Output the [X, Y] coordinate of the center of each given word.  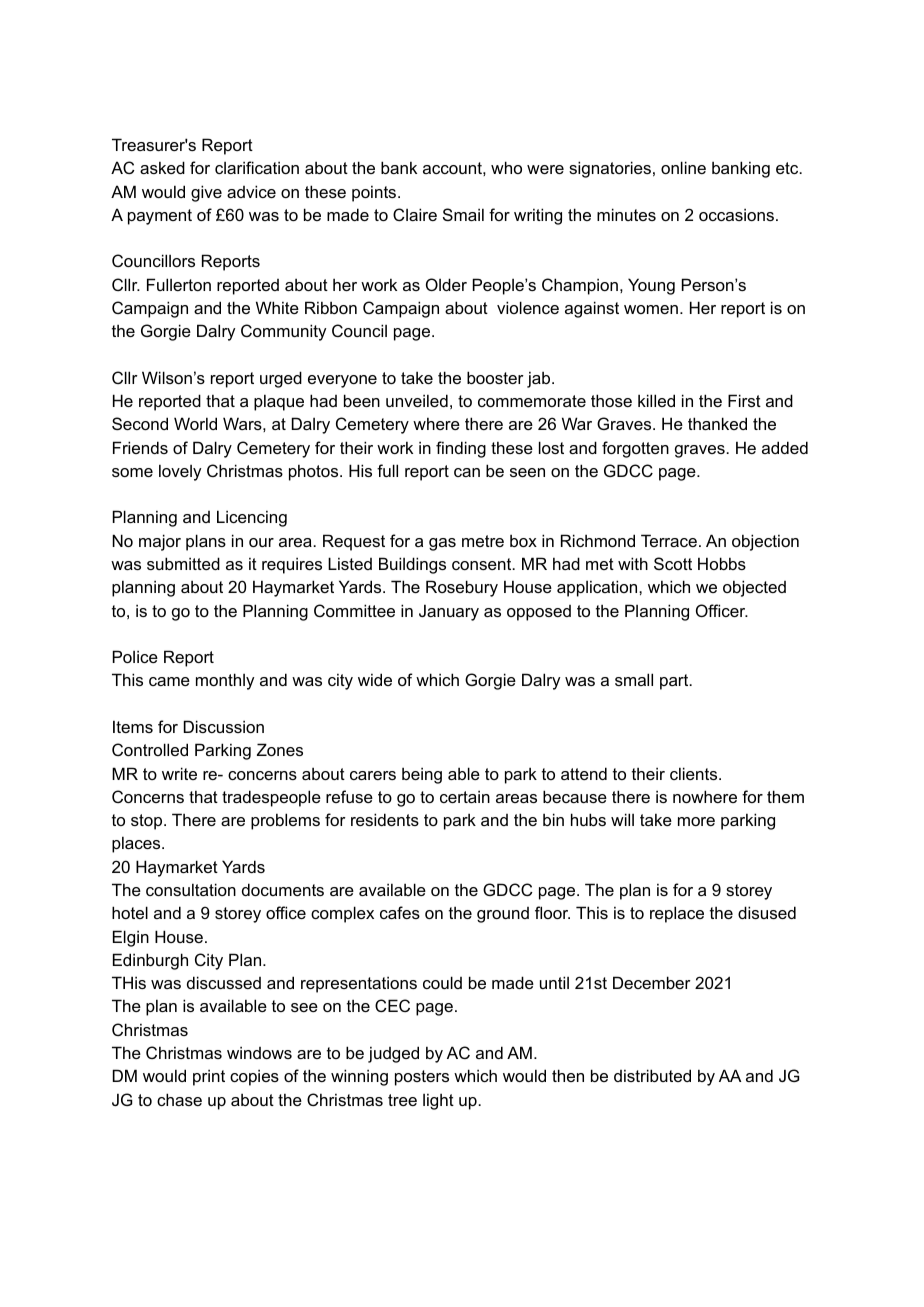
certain [465, 796]
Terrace [669, 540]
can [467, 472]
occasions [736, 214]
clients [695, 773]
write [179, 773]
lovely [180, 472]
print [209, 1077]
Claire [415, 214]
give [206, 193]
